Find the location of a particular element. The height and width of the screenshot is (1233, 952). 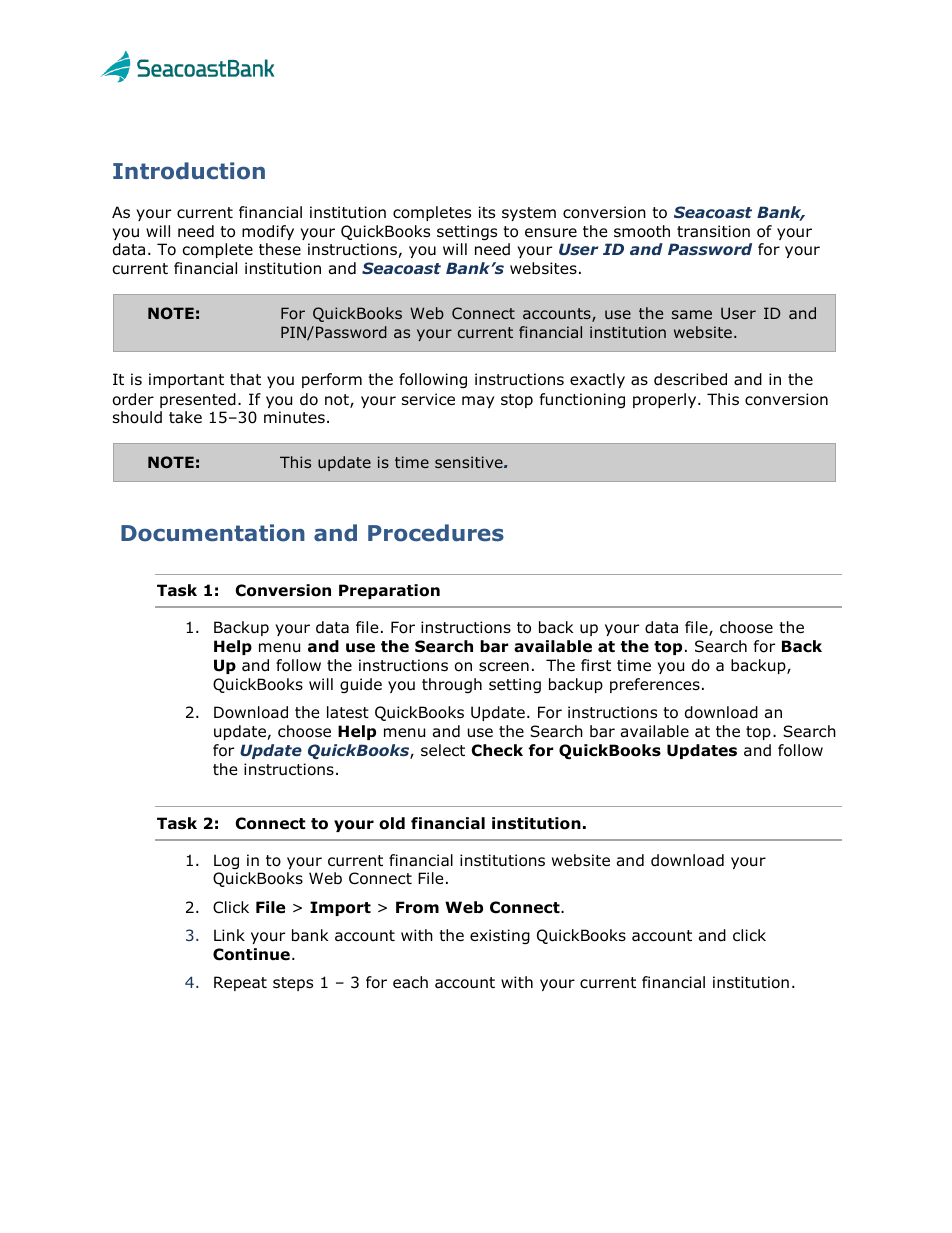

each is located at coordinates (410, 982).
